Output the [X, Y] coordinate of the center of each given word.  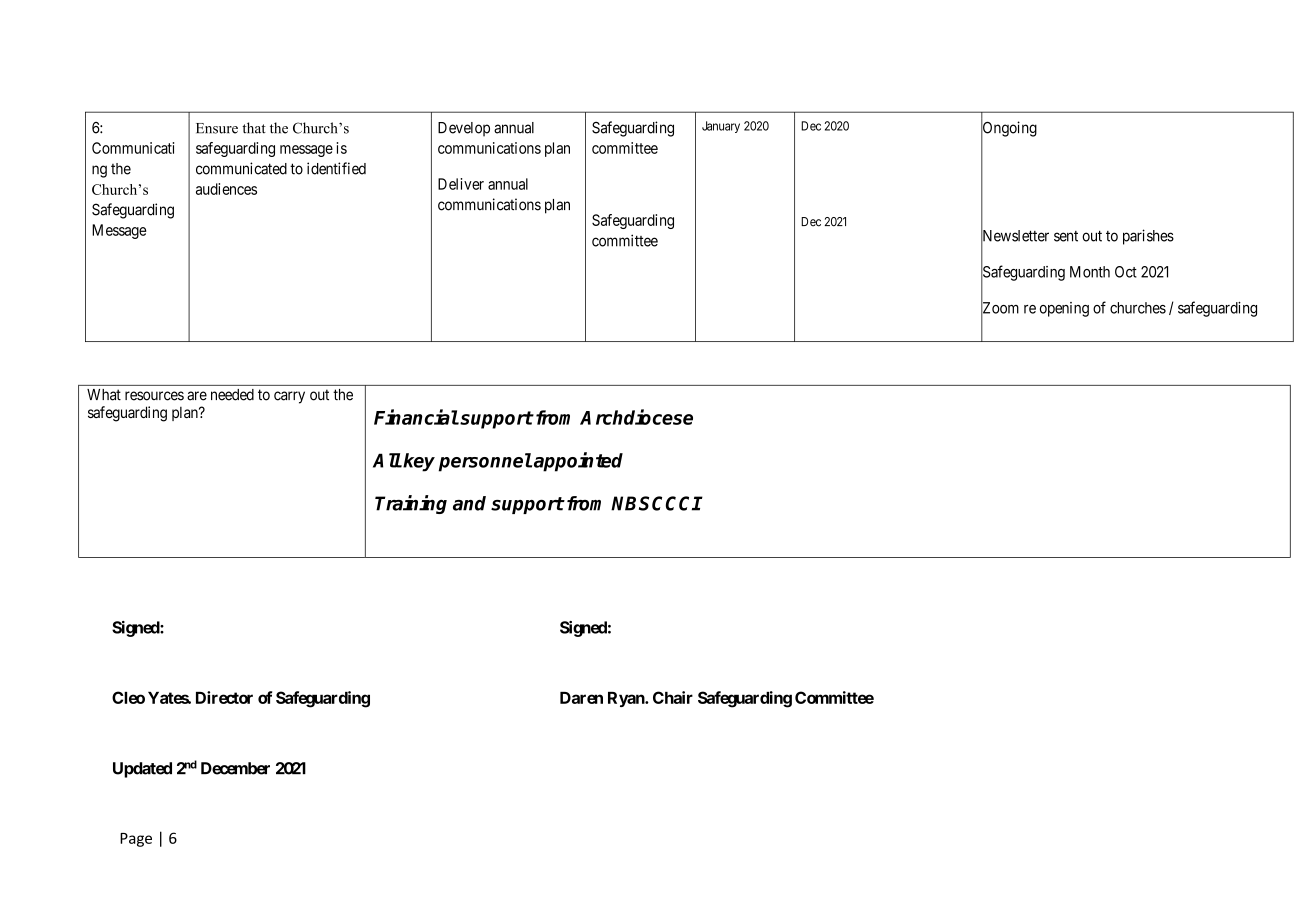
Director [224, 697]
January [721, 127]
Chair [673, 697]
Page [136, 840]
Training [411, 504]
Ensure [217, 128]
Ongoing [1009, 129]
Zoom [1000, 308]
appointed [578, 462]
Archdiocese [636, 417]
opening [1064, 309]
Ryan [627, 699]
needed [232, 395]
